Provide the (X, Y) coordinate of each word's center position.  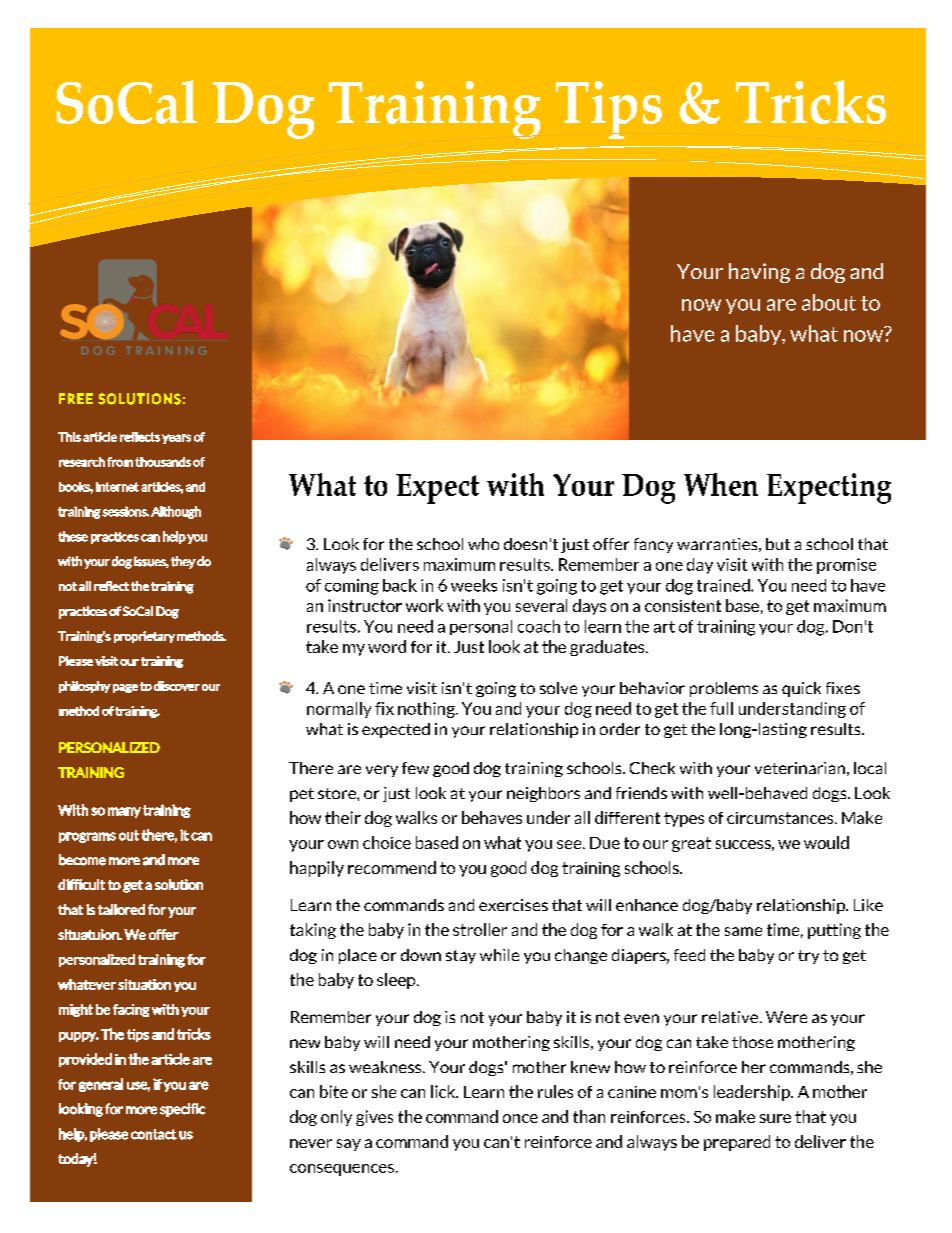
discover (177, 686)
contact (154, 1134)
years (176, 439)
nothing (427, 710)
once (520, 1118)
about (829, 302)
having (759, 273)
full (721, 708)
